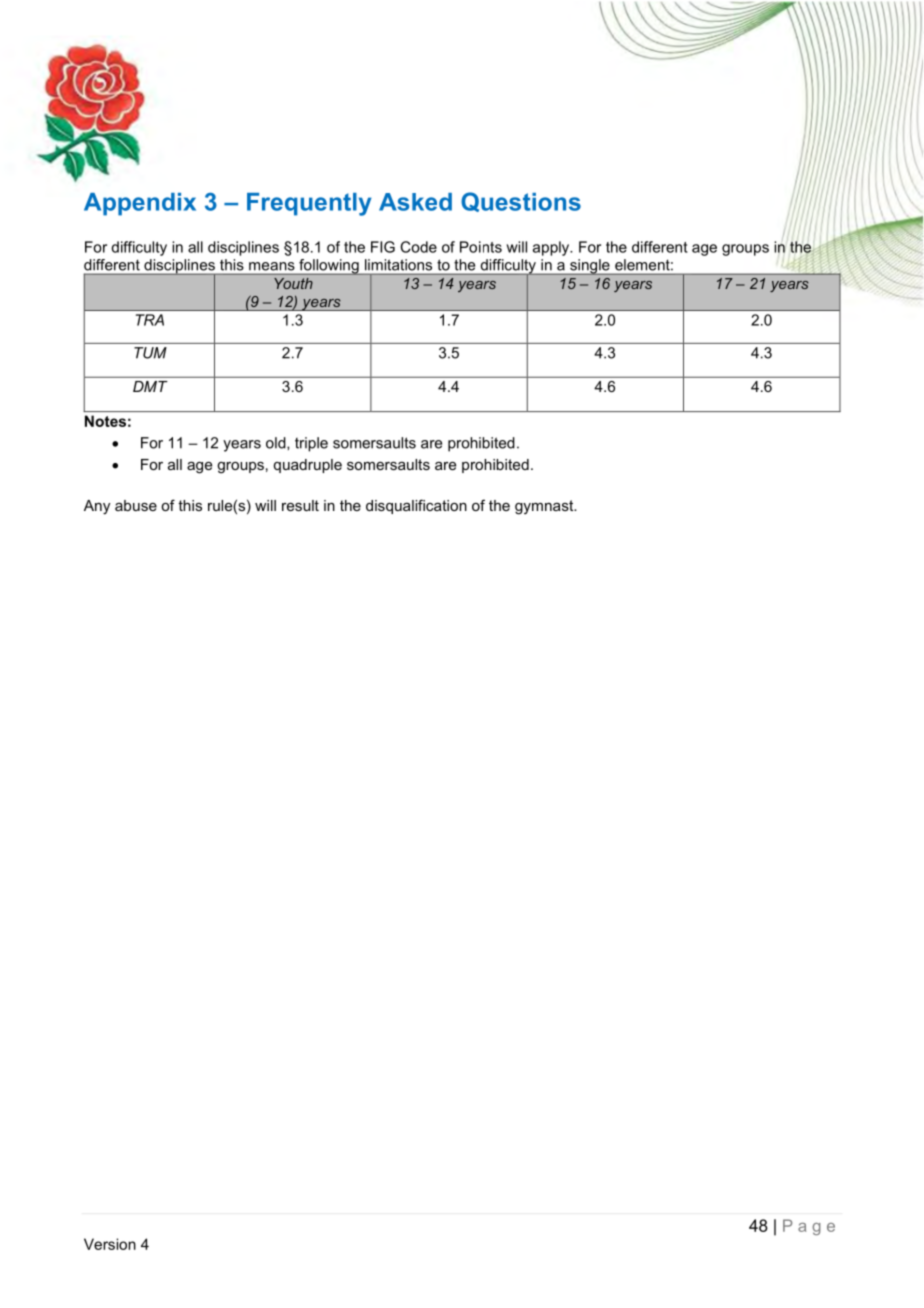  Describe the element at coordinates (140, 204) in the page. I see `Appendix` at that location.
